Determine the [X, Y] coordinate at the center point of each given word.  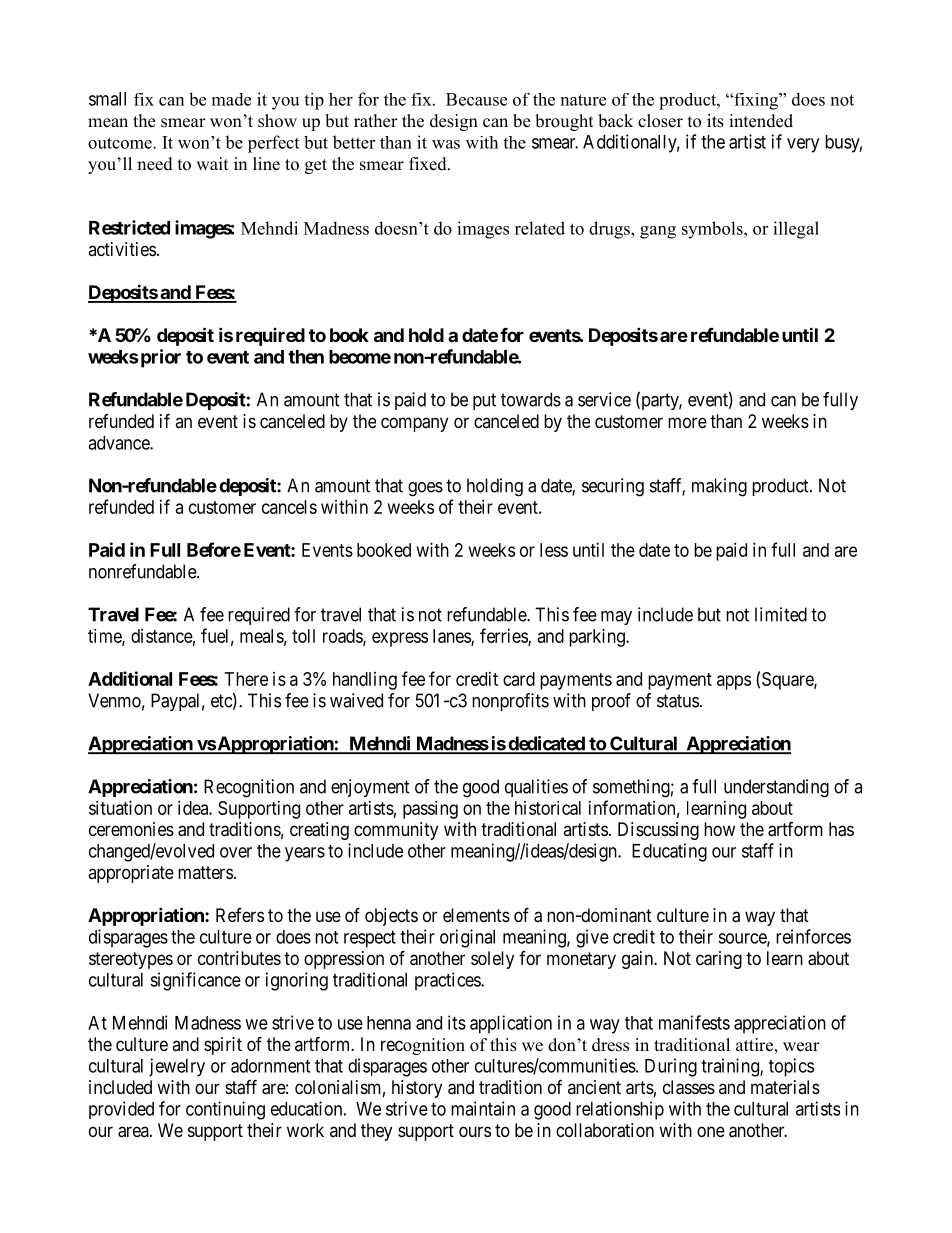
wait [212, 163]
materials [785, 1087]
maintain [483, 1108]
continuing [225, 1110]
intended [761, 121]
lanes [452, 637]
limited [781, 614]
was [446, 144]
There [246, 679]
